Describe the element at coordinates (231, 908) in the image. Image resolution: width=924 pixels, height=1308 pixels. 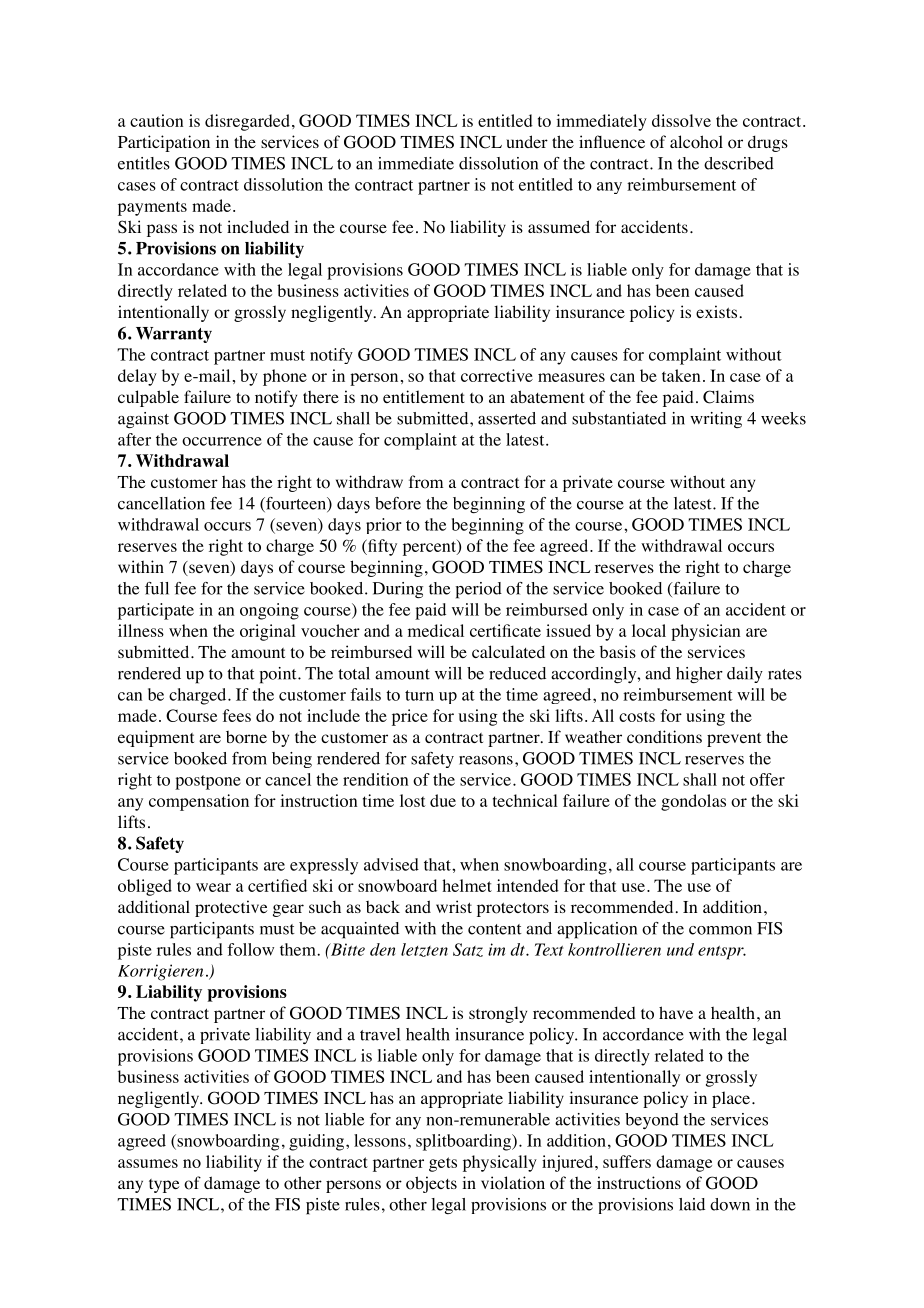
I see `protective` at that location.
